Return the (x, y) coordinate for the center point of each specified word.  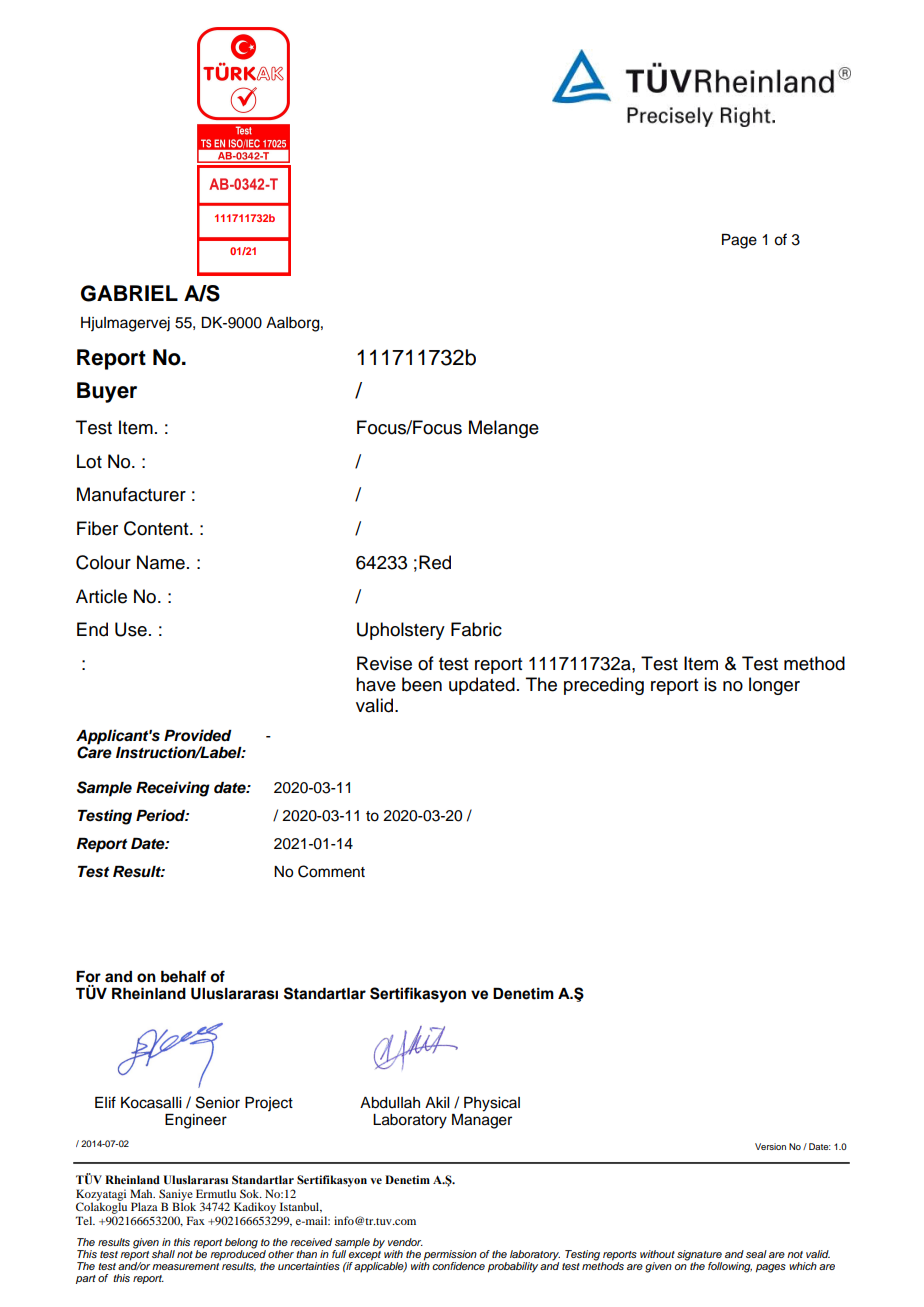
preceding (604, 686)
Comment (331, 871)
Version (770, 1146)
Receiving (173, 789)
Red (435, 562)
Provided (198, 735)
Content (157, 528)
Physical (492, 1104)
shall (163, 1254)
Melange (504, 429)
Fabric (476, 629)
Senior (218, 1102)
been (422, 684)
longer (774, 686)
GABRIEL (129, 293)
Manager (482, 1120)
